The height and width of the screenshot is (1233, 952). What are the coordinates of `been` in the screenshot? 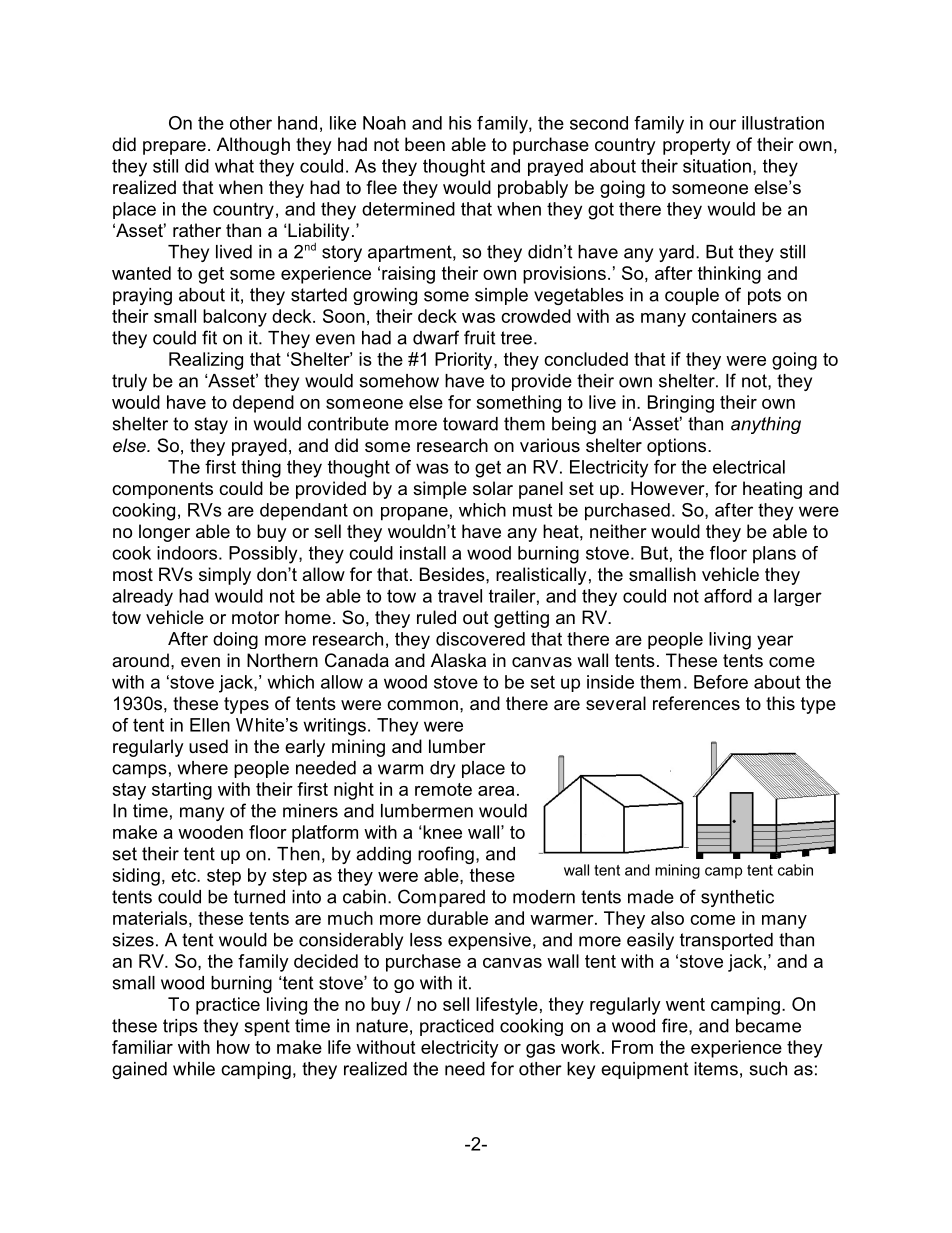 It's located at (425, 144).
